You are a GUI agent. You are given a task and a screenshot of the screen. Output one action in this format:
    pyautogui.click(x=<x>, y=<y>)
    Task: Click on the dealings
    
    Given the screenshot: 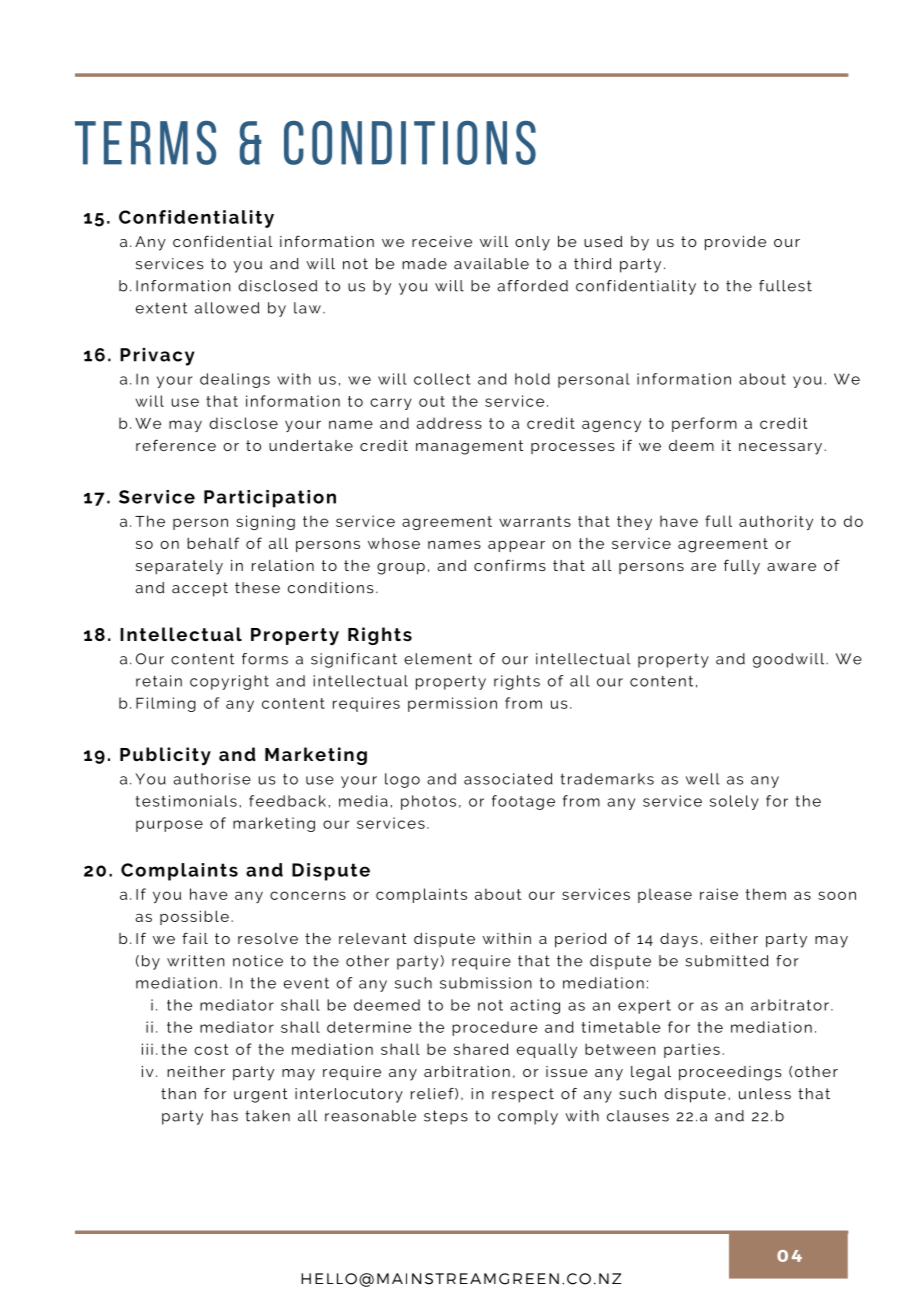 What is the action you would take?
    pyautogui.click(x=235, y=380)
